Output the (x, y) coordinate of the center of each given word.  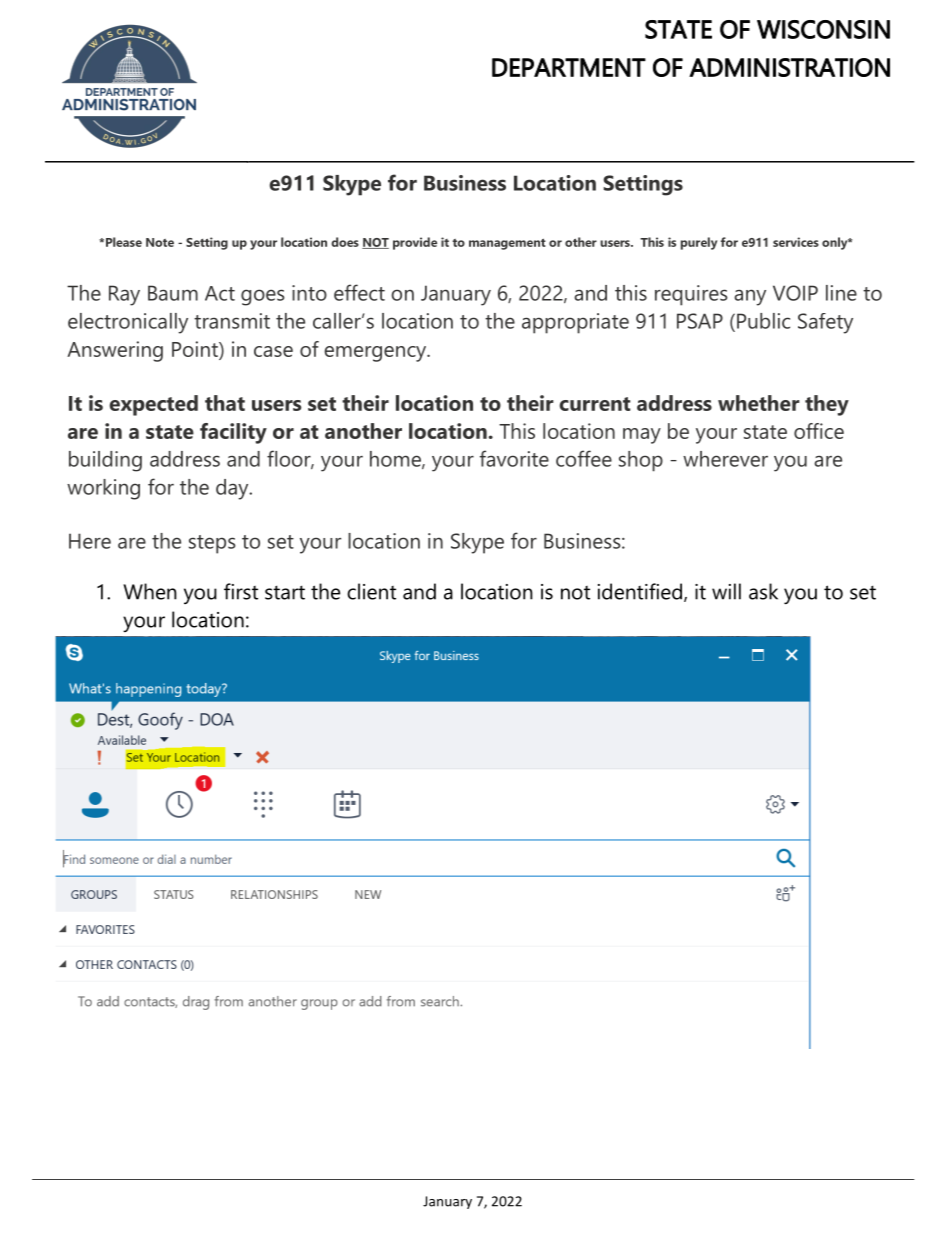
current (595, 404)
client (371, 591)
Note (160, 242)
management (507, 244)
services (796, 242)
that (225, 403)
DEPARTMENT (569, 67)
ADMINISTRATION (789, 67)
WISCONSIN (823, 29)
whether (759, 403)
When (150, 591)
